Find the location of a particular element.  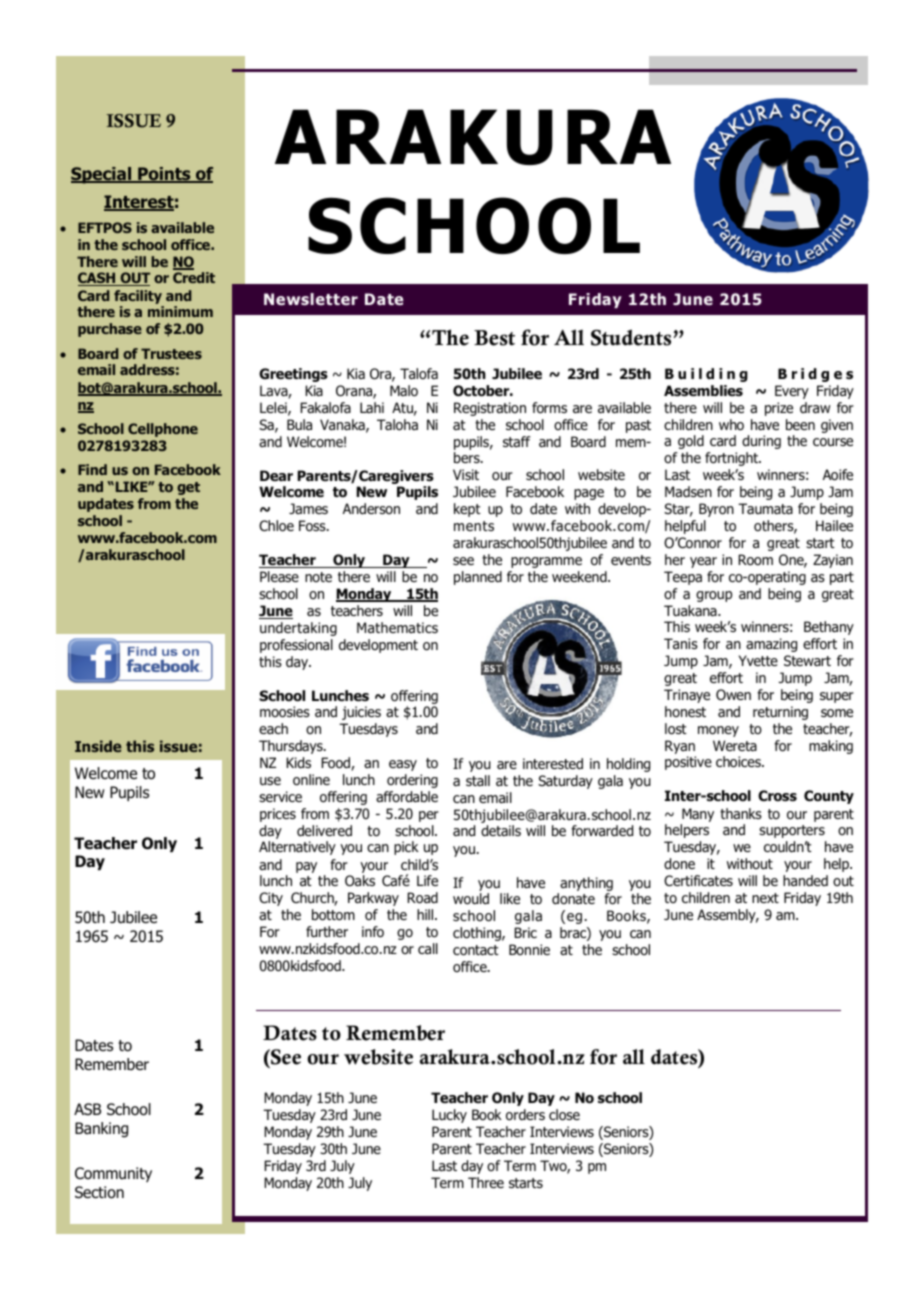

Byron is located at coordinates (716, 510).
